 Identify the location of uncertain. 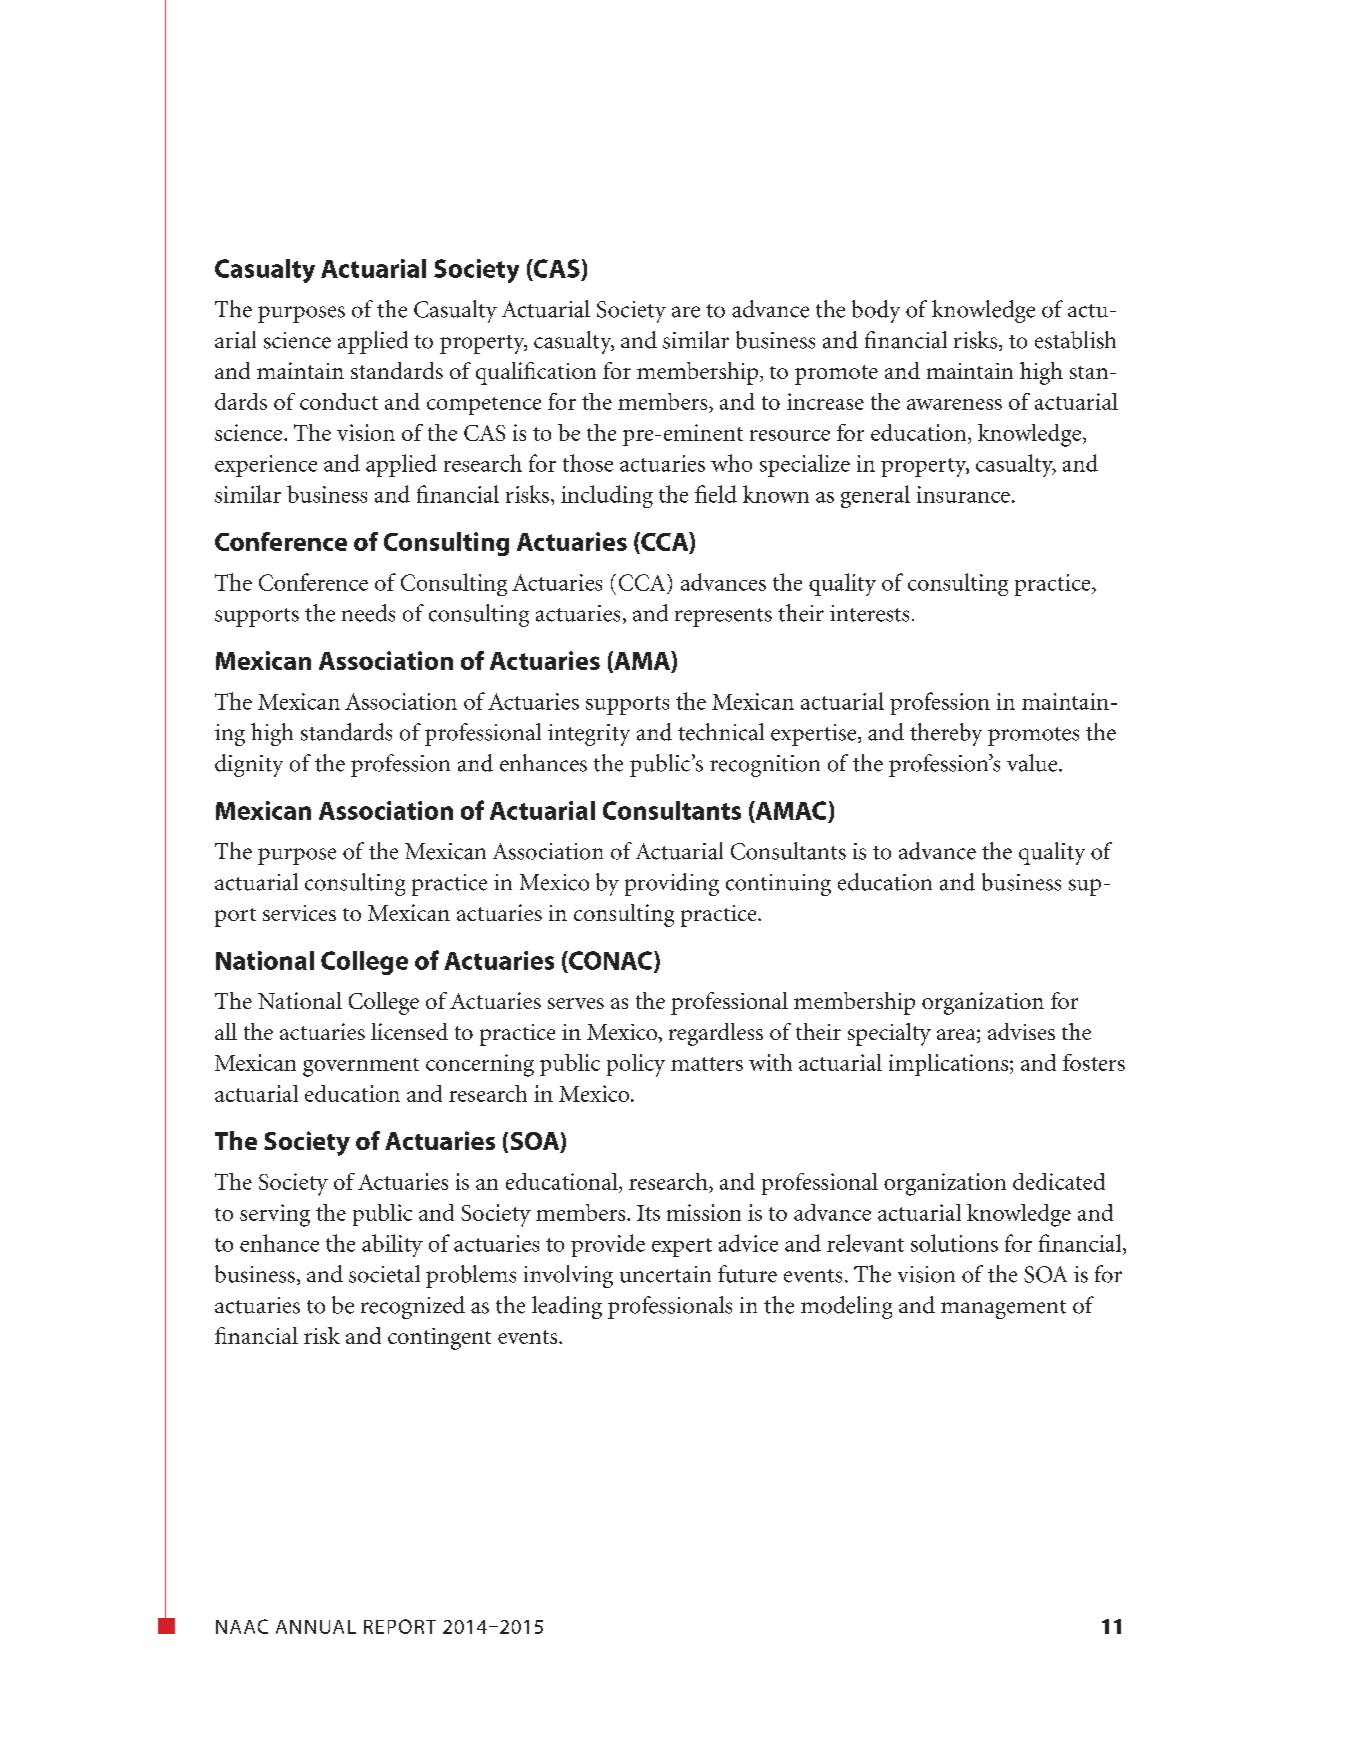
(665, 1274).
